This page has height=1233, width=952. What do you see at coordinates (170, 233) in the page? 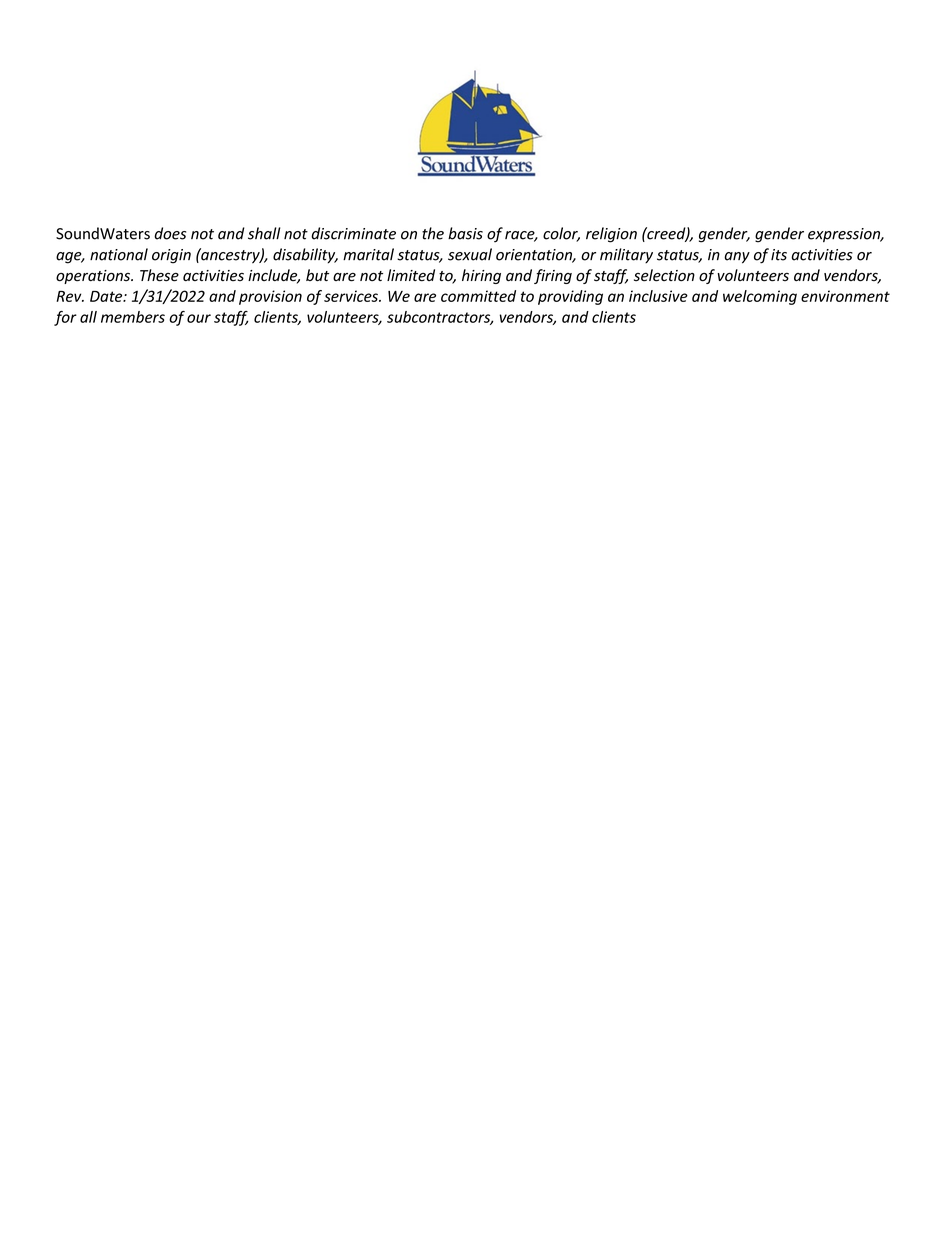
I see `does` at bounding box center [170, 233].
